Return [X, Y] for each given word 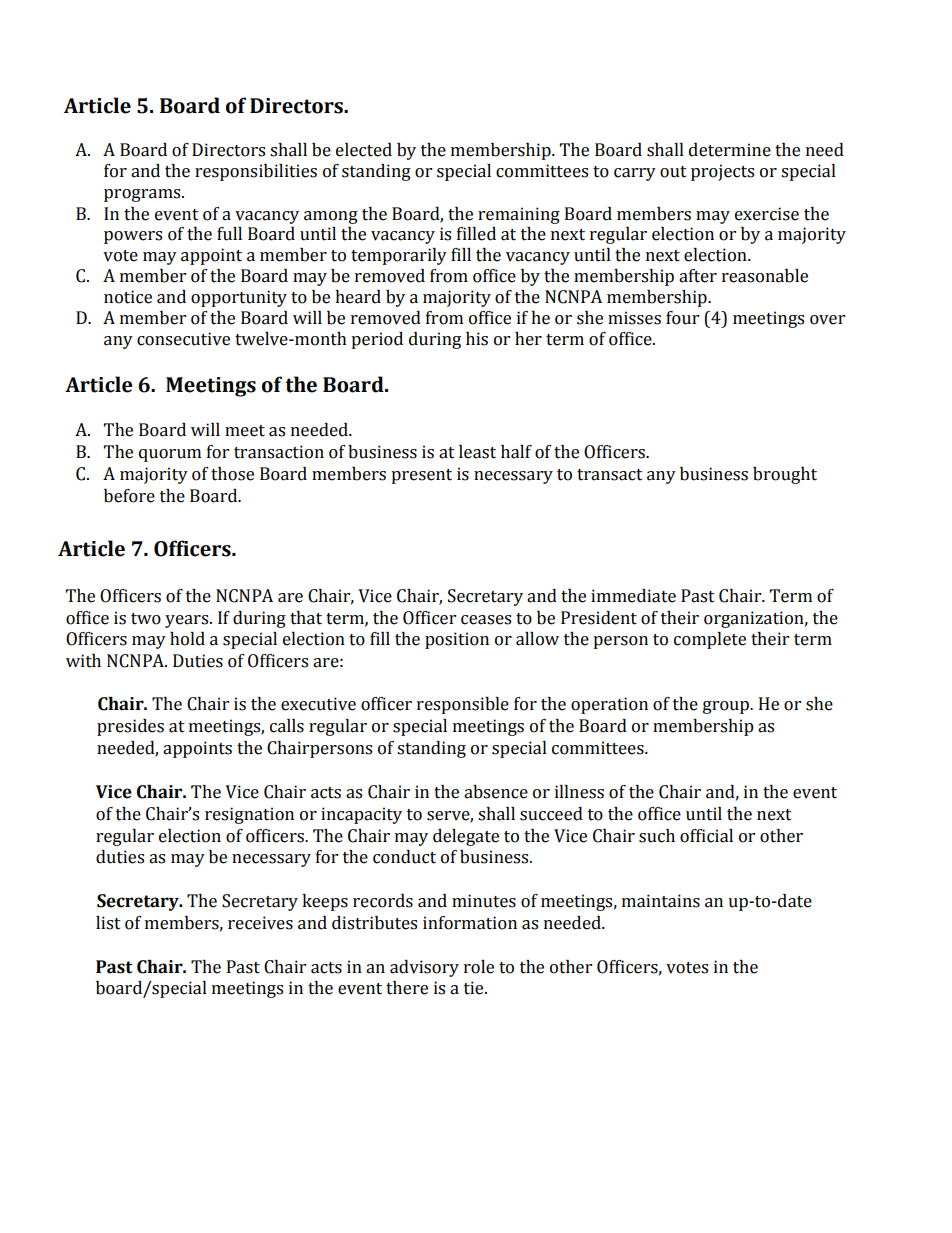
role [479, 967]
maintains [661, 901]
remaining [519, 215]
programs [143, 195]
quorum [170, 455]
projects [722, 172]
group [727, 707]
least [477, 452]
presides [130, 727]
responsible [463, 705]
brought [785, 475]
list [108, 923]
